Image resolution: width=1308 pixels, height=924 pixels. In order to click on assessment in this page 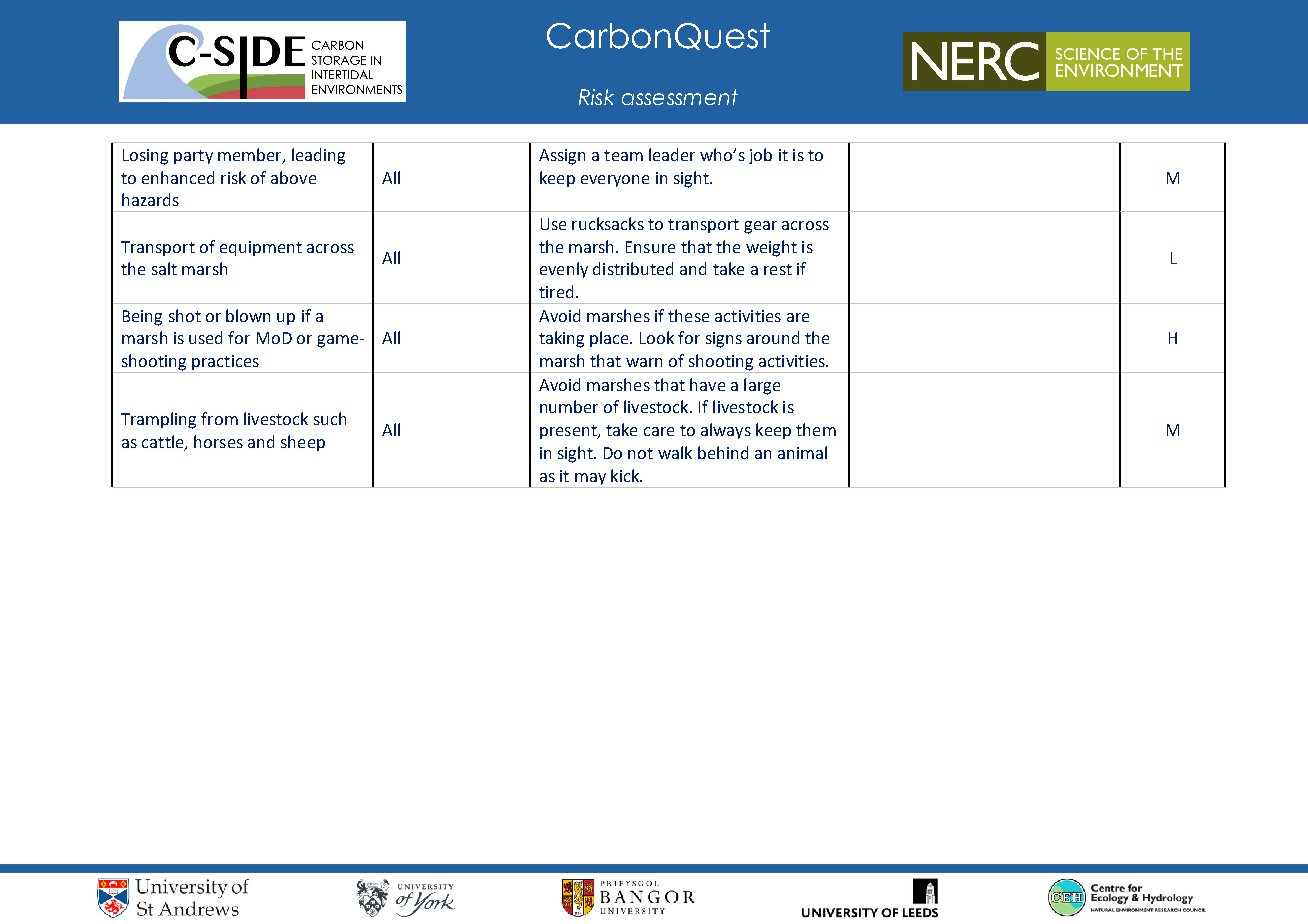, I will do `click(680, 97)`.
